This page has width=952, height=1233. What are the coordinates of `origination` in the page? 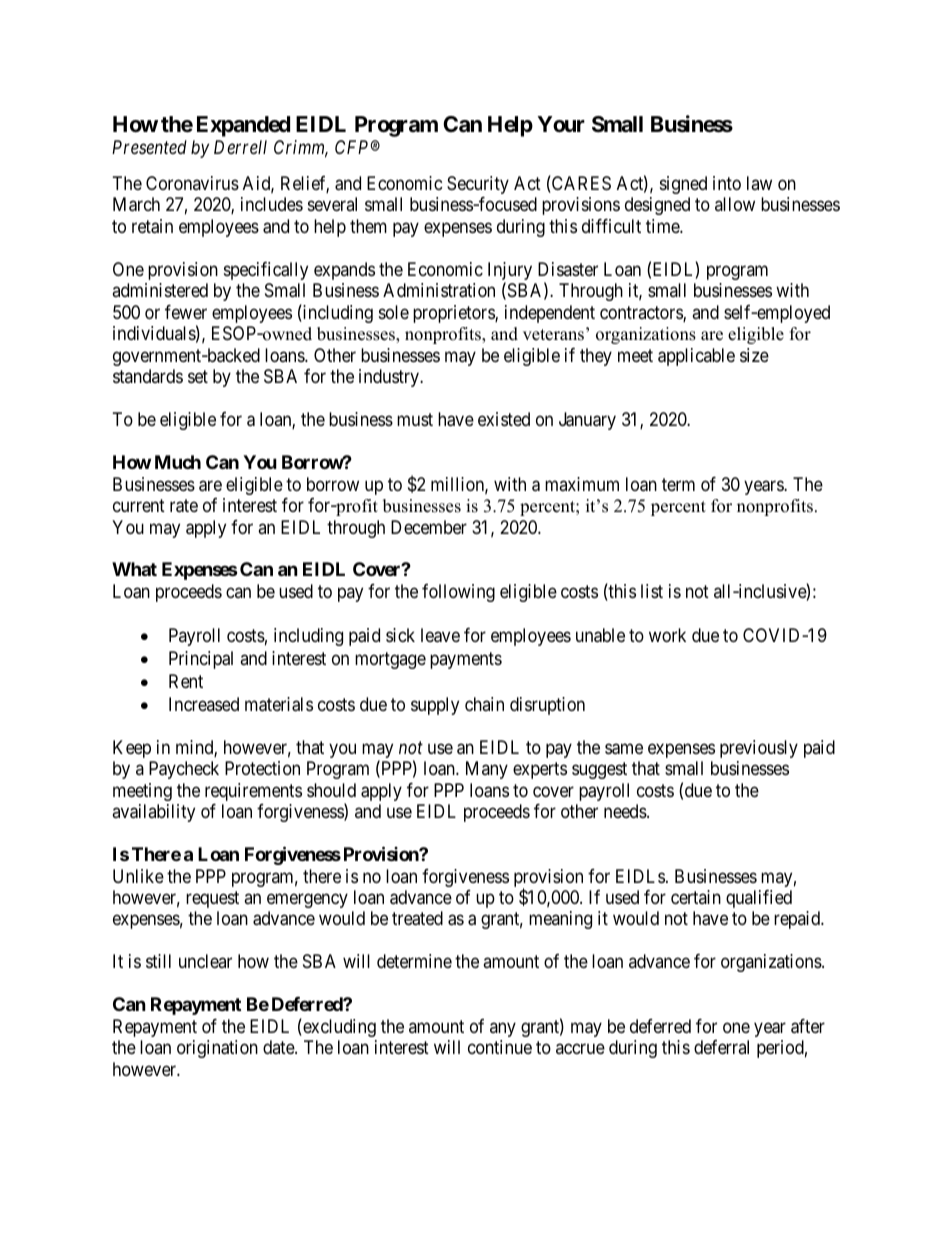 It's located at (217, 1049).
